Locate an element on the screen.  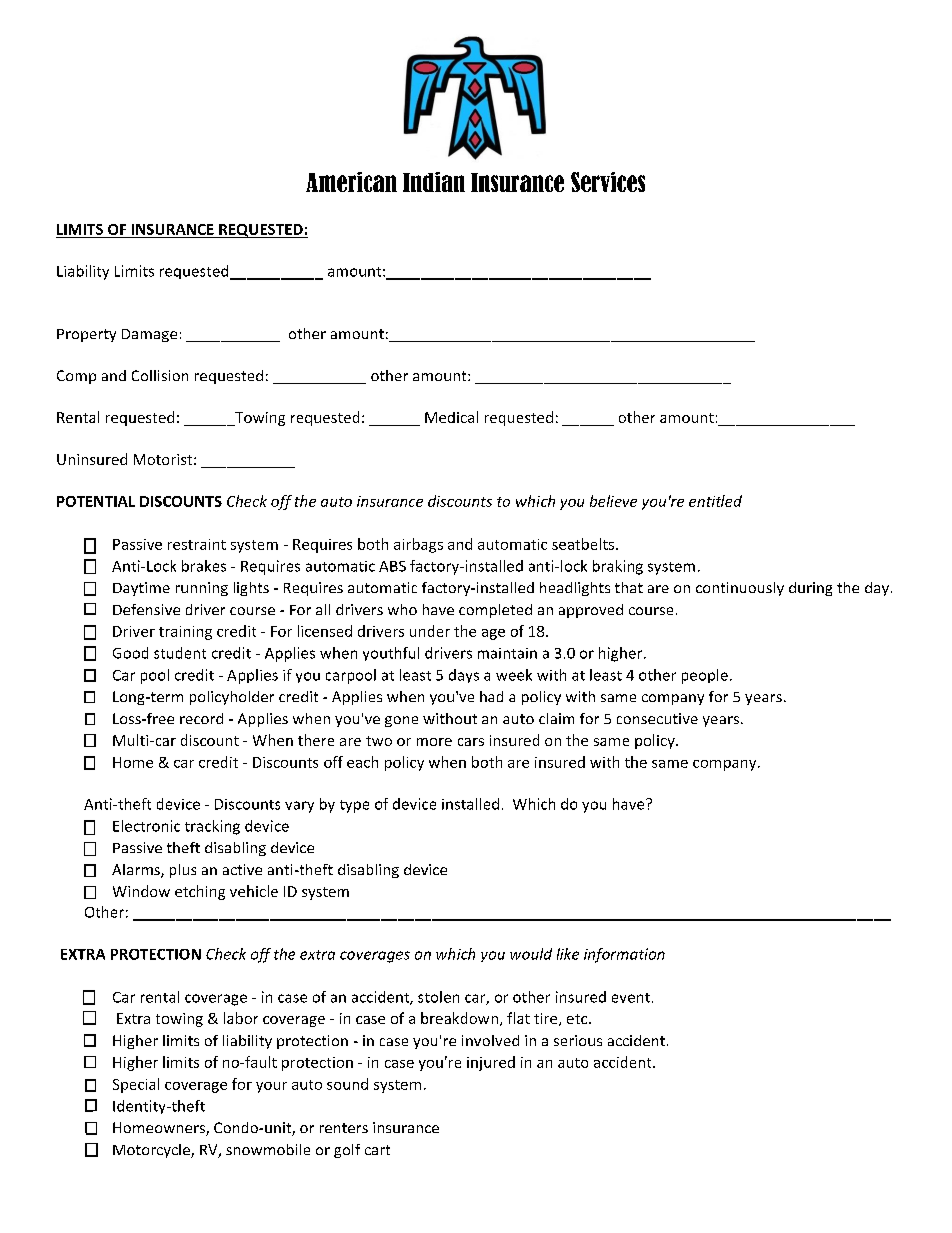
Indian is located at coordinates (434, 182).
